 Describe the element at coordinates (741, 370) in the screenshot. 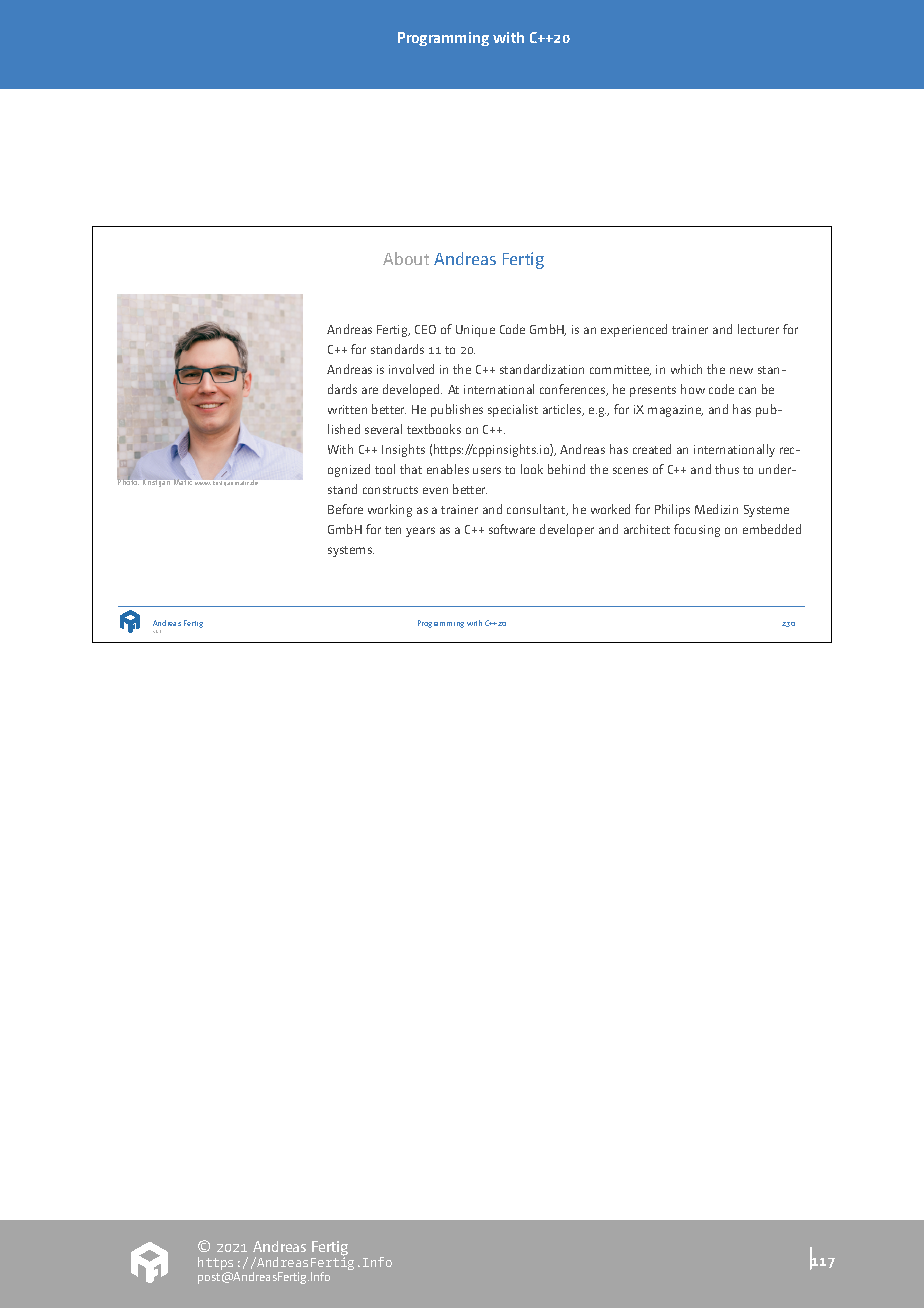

I see `new` at that location.
